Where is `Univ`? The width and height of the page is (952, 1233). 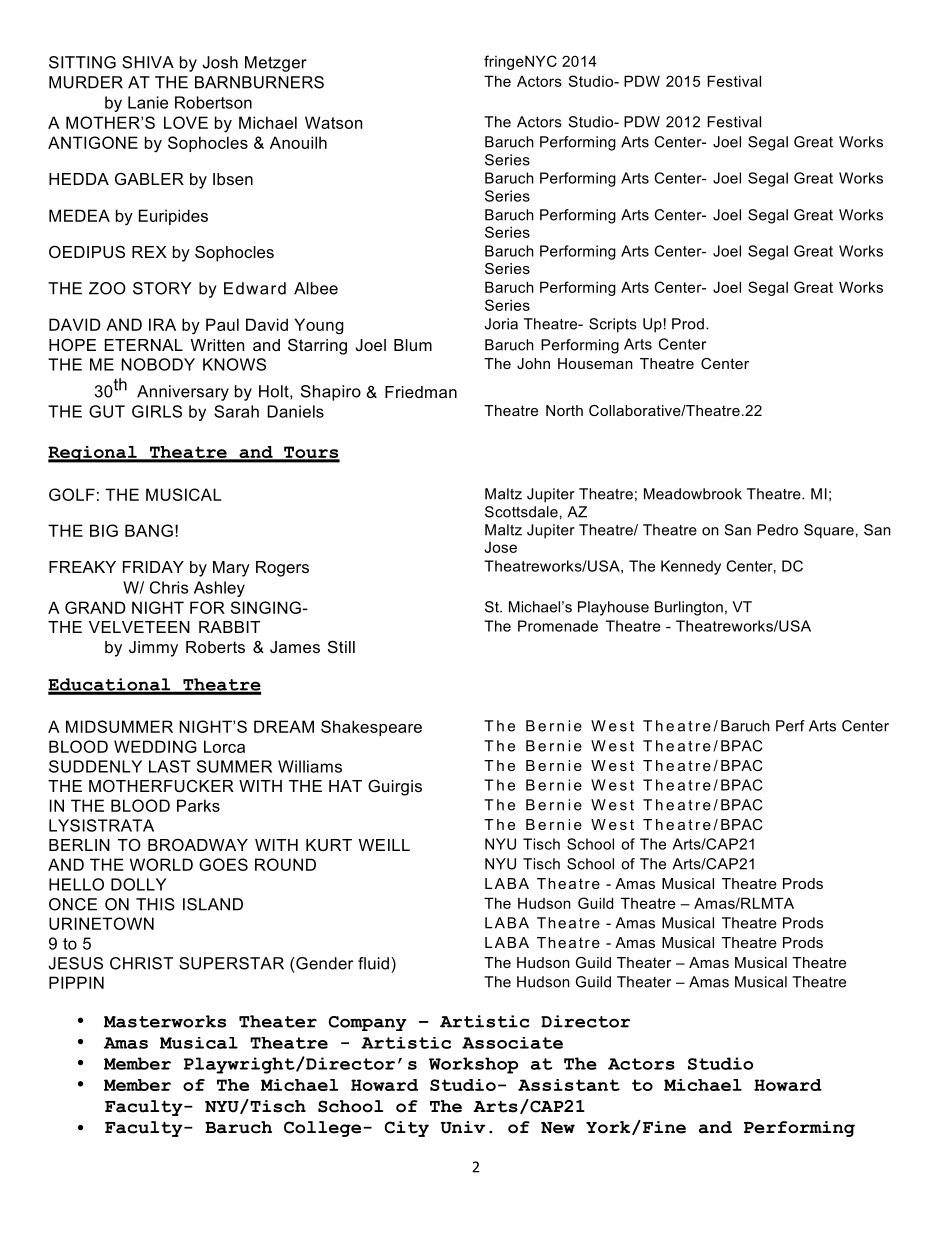 Univ is located at coordinates (463, 1127).
